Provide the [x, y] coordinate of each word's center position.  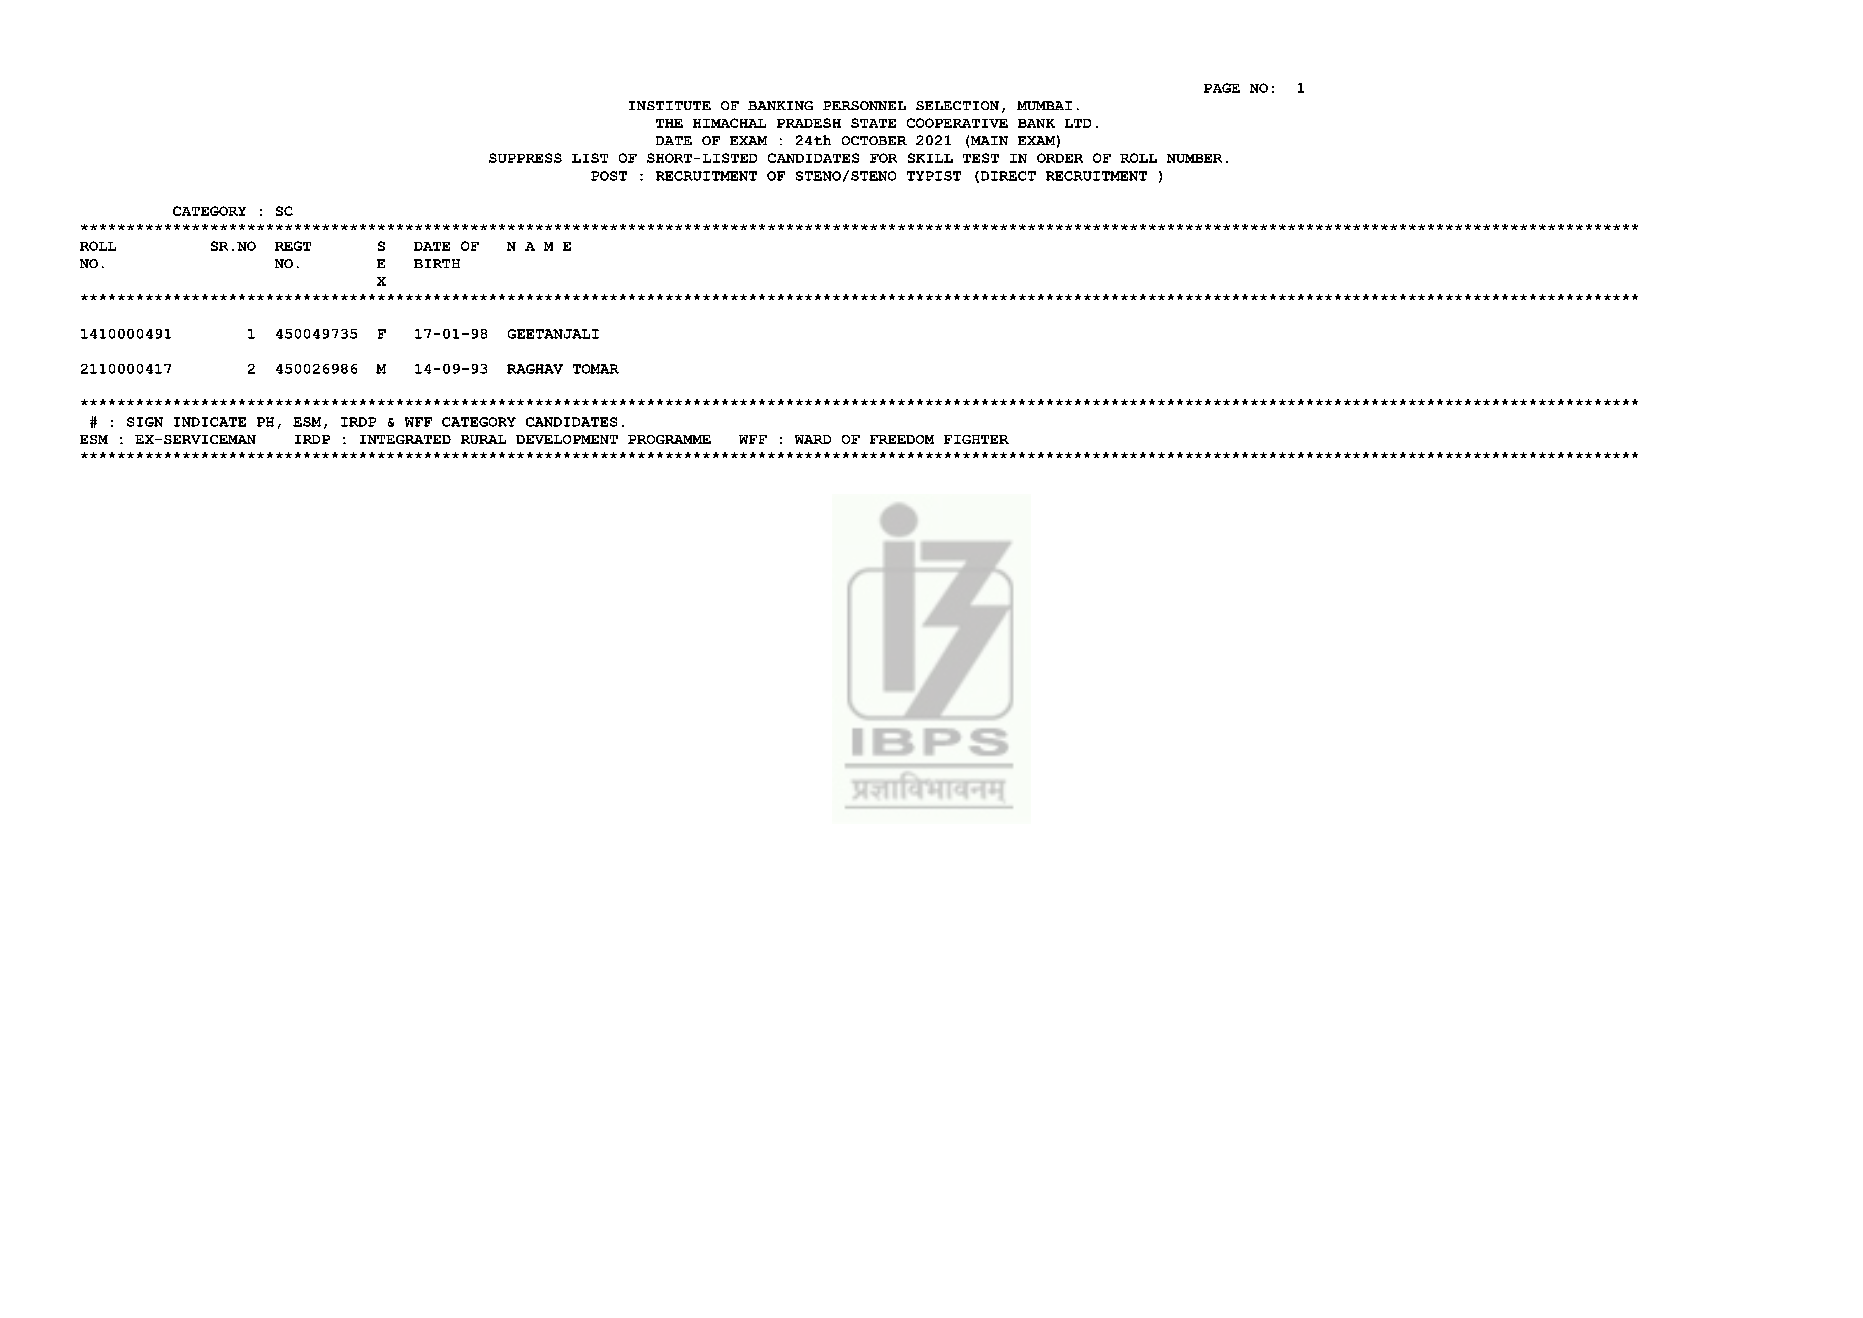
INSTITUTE [670, 105]
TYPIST [934, 176]
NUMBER [1194, 158]
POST [609, 176]
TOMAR [596, 369]
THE [669, 123]
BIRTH [437, 263]
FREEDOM [902, 439]
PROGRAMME [669, 439]
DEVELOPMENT [567, 439]
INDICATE [210, 422]
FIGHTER [976, 439]
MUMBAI [1044, 105]
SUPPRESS [525, 158]
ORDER [1060, 158]
